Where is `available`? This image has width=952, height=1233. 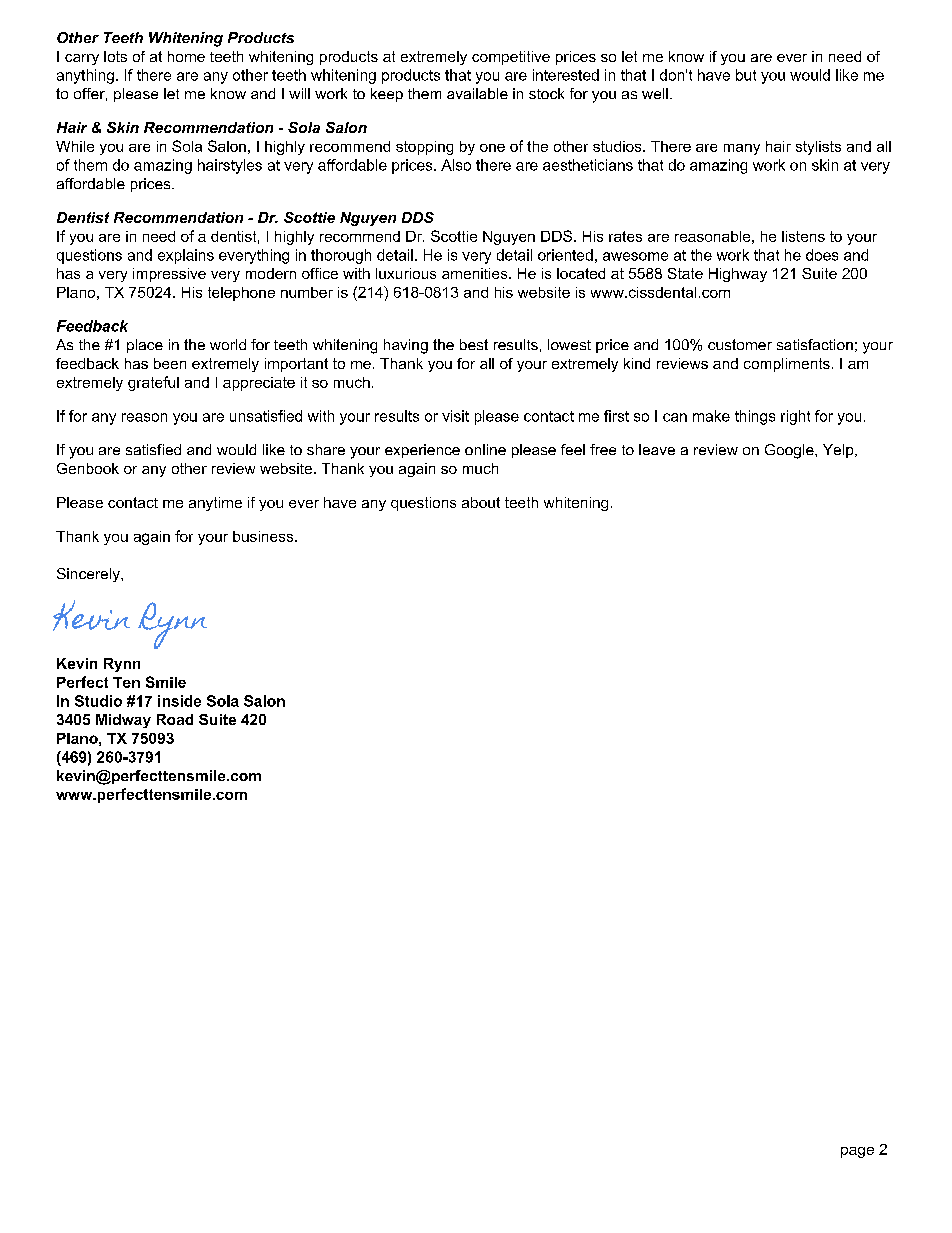 available is located at coordinates (477, 93).
